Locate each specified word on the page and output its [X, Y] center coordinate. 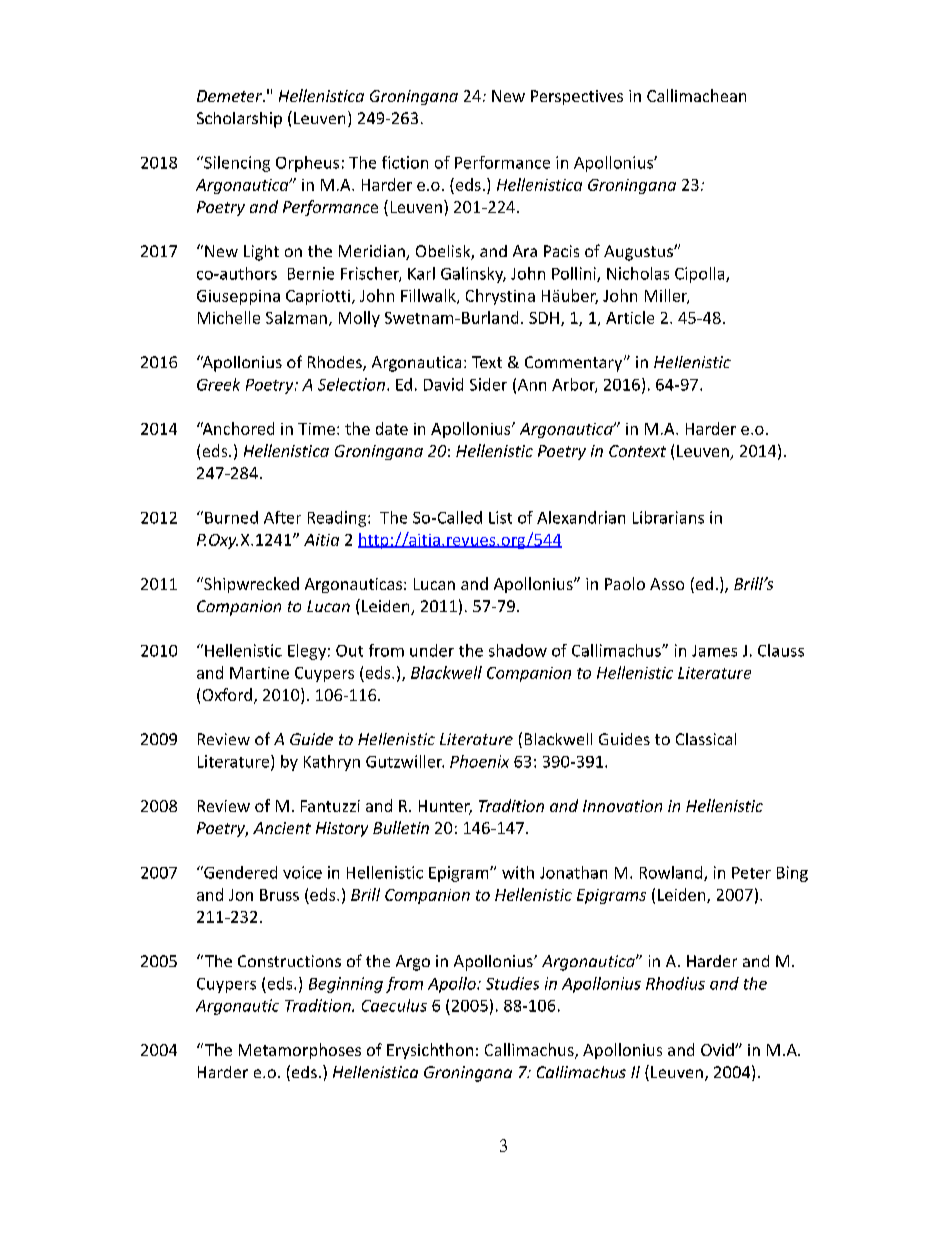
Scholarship [239, 120]
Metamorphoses [300, 1051]
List [500, 517]
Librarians [668, 517]
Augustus [639, 253]
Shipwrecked [250, 585]
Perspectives [577, 97]
